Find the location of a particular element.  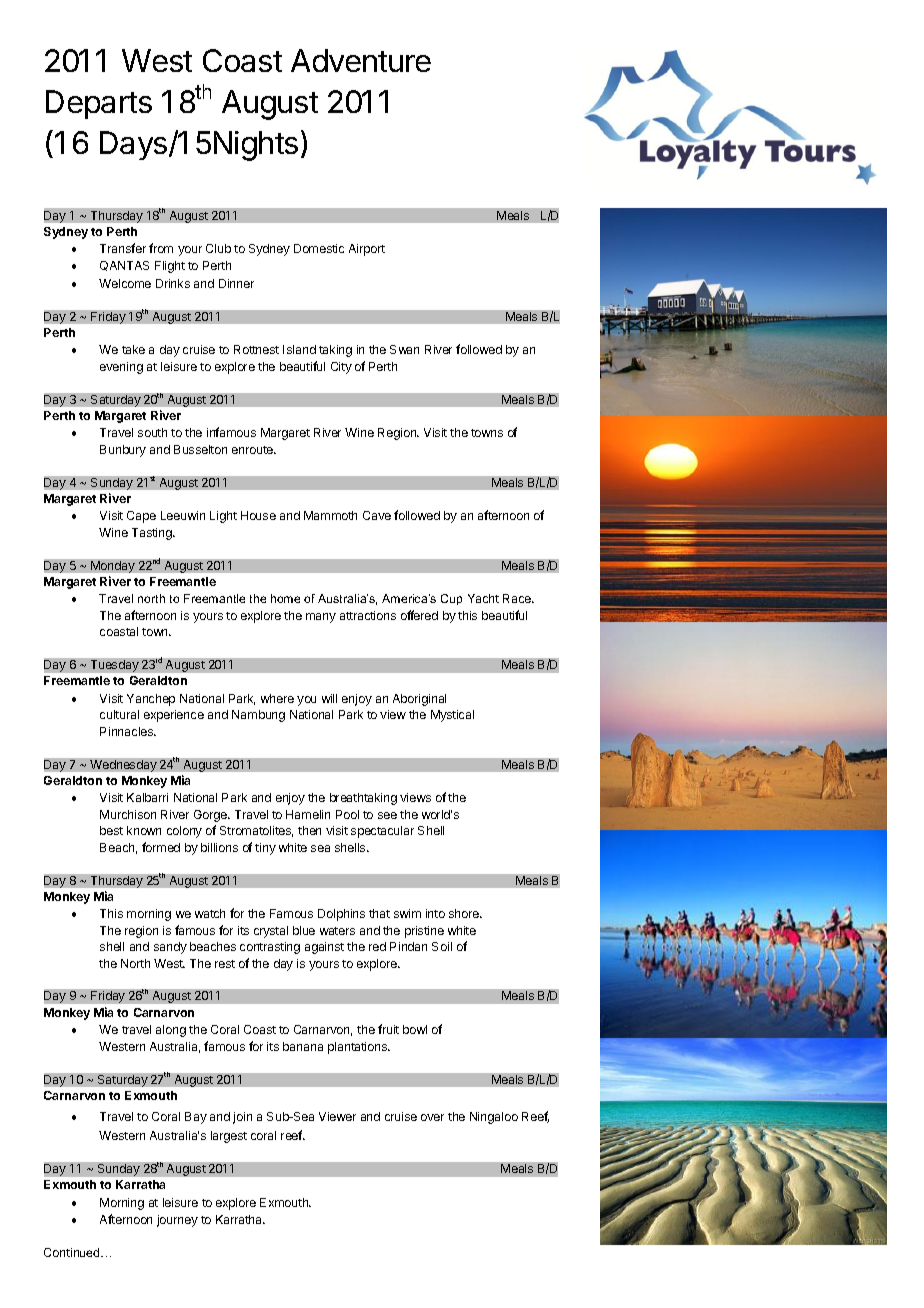

journey is located at coordinates (177, 1221).
